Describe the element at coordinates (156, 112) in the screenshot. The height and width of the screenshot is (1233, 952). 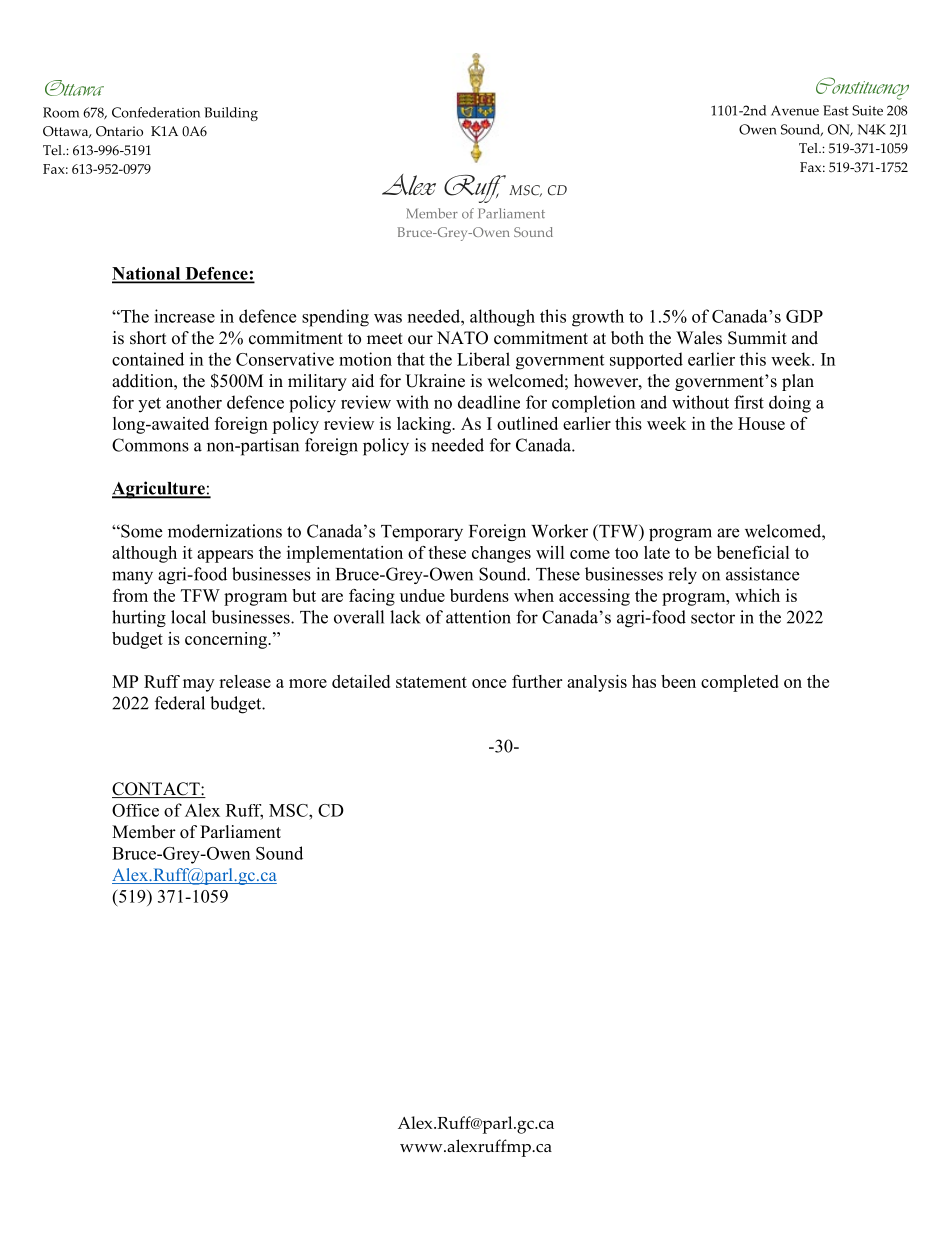
I see `Confederation` at that location.
